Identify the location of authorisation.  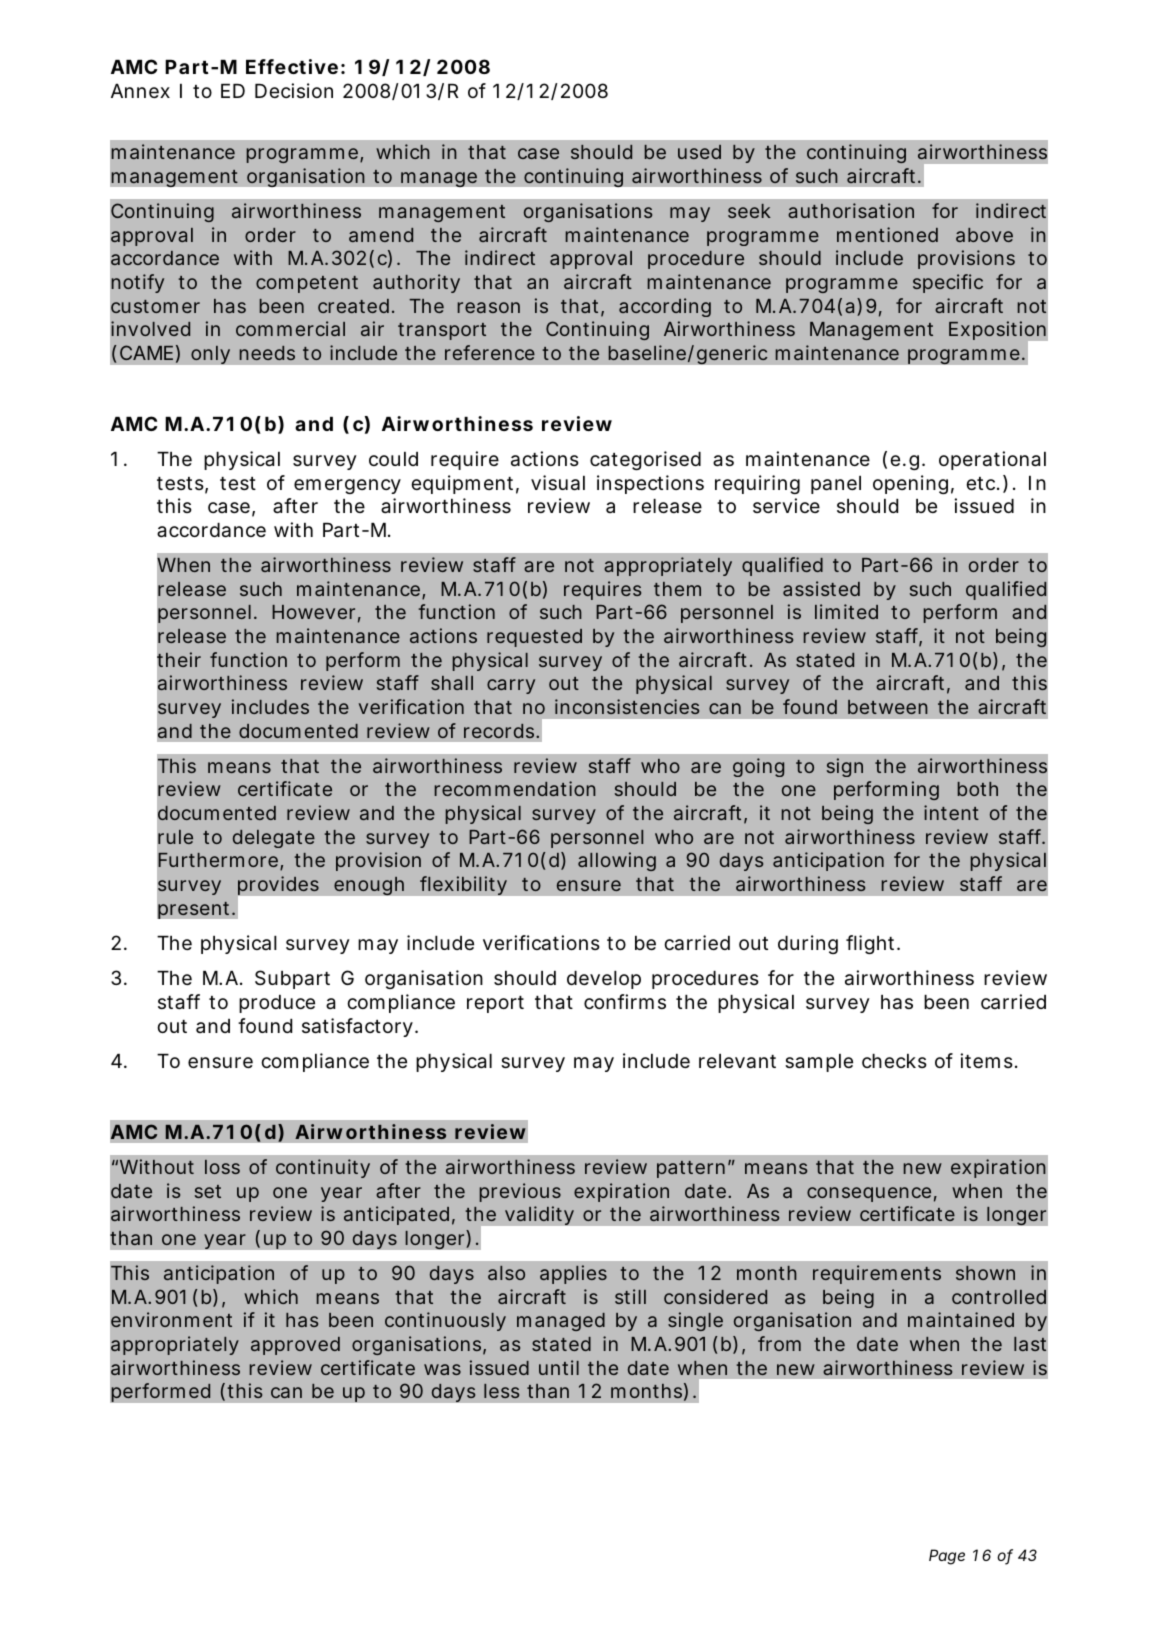
(851, 210).
